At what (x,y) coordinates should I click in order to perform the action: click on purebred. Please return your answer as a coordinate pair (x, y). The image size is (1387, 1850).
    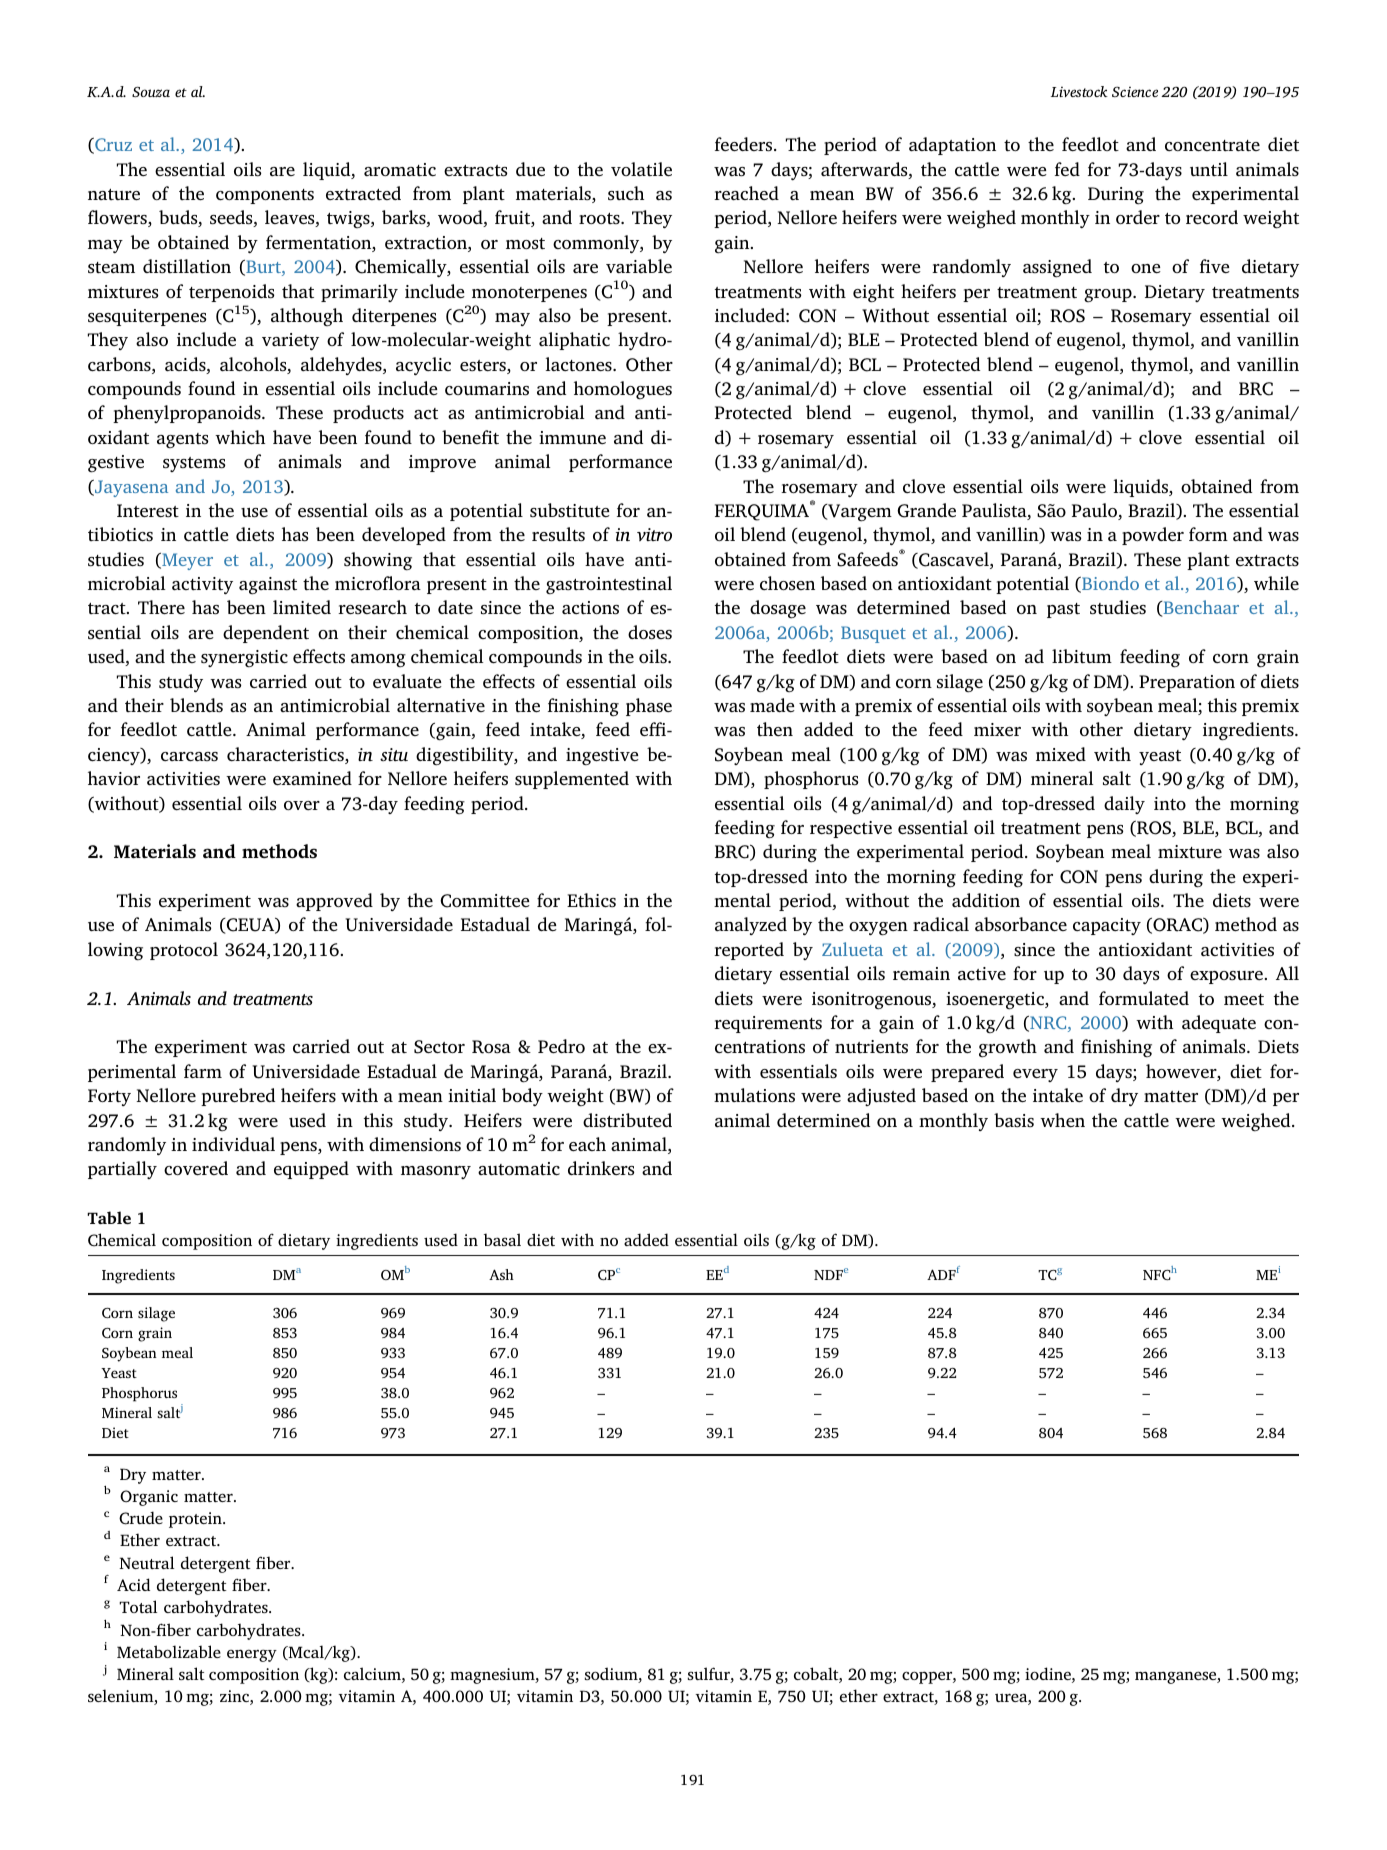
    Looking at the image, I should click on (238, 1097).
